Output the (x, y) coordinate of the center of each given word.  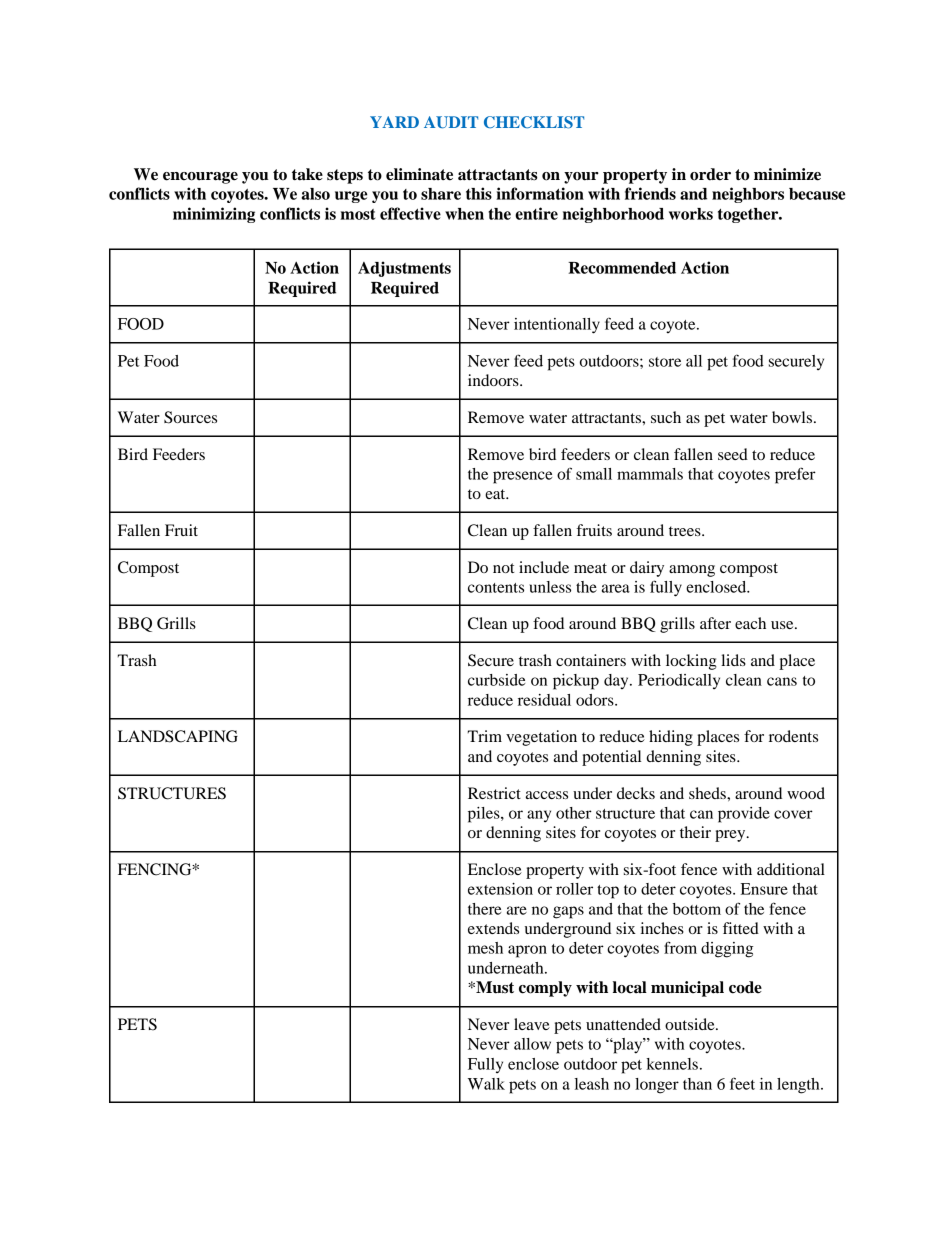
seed (733, 454)
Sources (190, 417)
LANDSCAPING (178, 736)
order (710, 174)
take (307, 174)
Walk (486, 1084)
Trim (484, 736)
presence (522, 477)
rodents (793, 736)
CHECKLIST (534, 122)
